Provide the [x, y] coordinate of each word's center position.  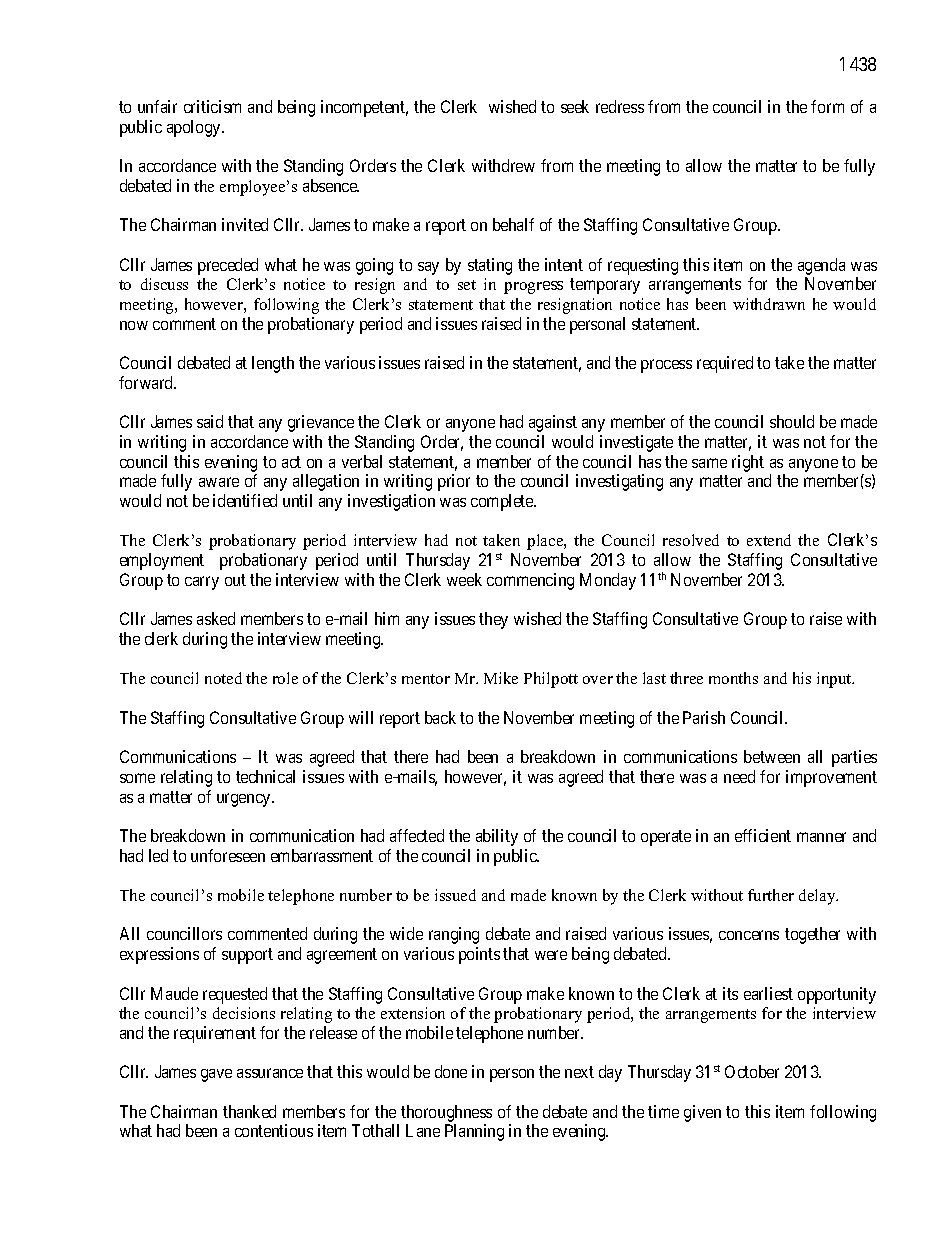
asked [216, 618]
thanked [249, 1111]
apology [195, 128]
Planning [474, 1132]
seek [575, 106]
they [493, 620]
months [733, 678]
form [827, 106]
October [752, 1071]
